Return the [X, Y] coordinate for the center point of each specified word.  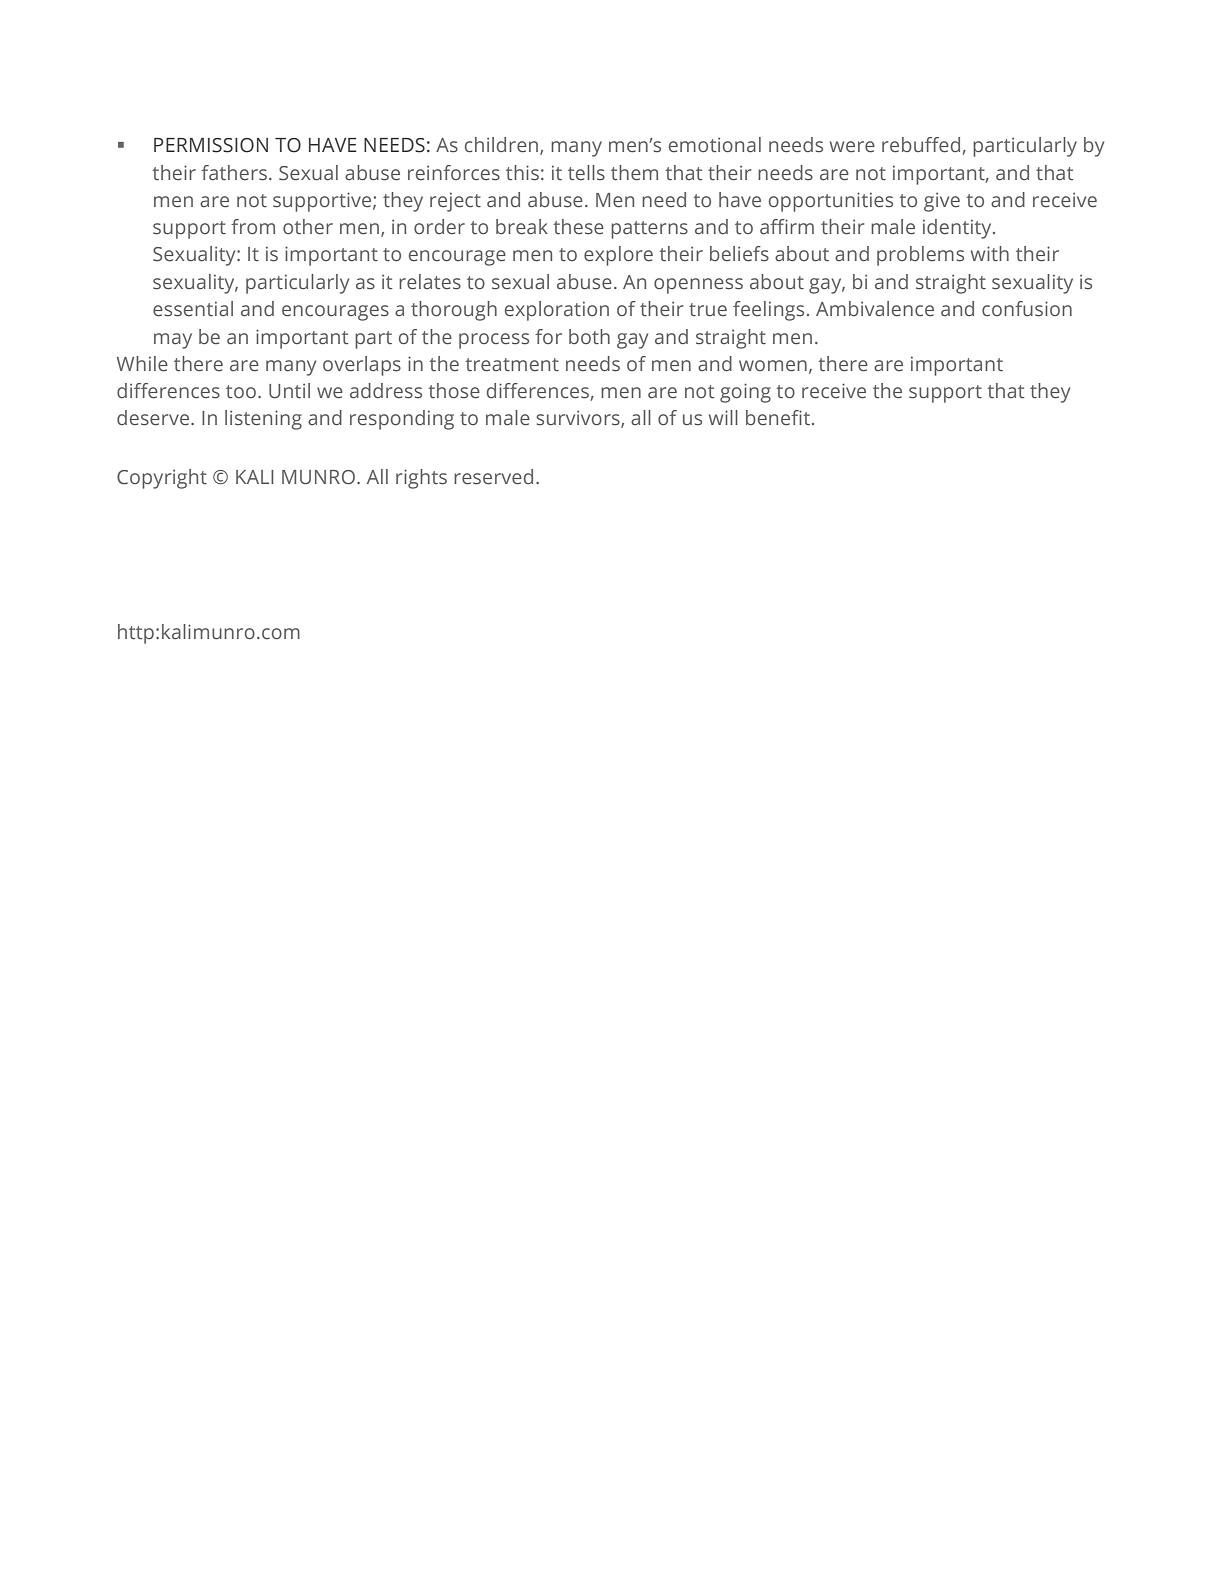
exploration [557, 311]
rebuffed [921, 145]
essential [193, 309]
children [503, 146]
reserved [493, 477]
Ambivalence [875, 309]
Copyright [162, 479]
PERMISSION [211, 145]
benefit [778, 418]
